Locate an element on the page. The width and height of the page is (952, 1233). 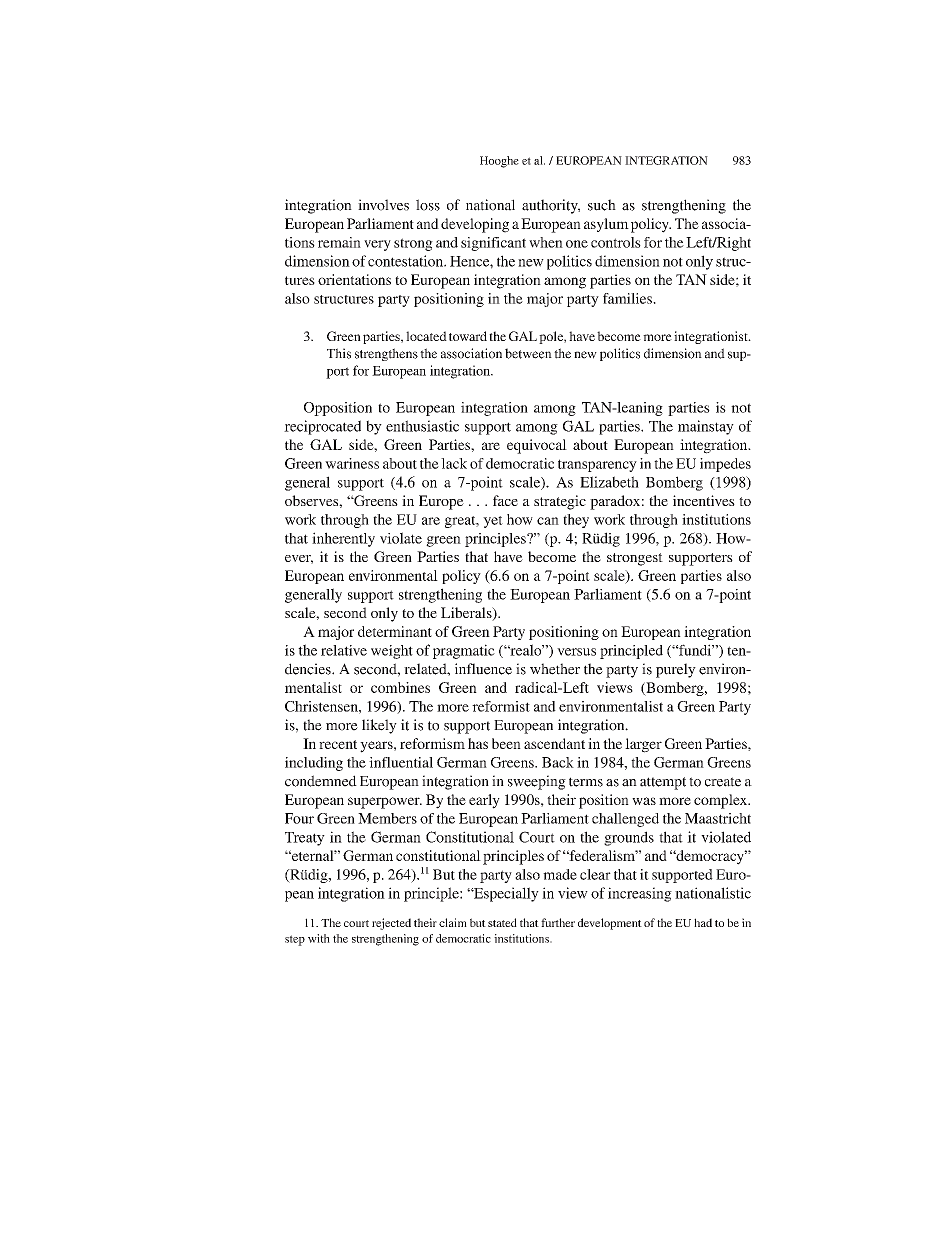
relative is located at coordinates (344, 650).
